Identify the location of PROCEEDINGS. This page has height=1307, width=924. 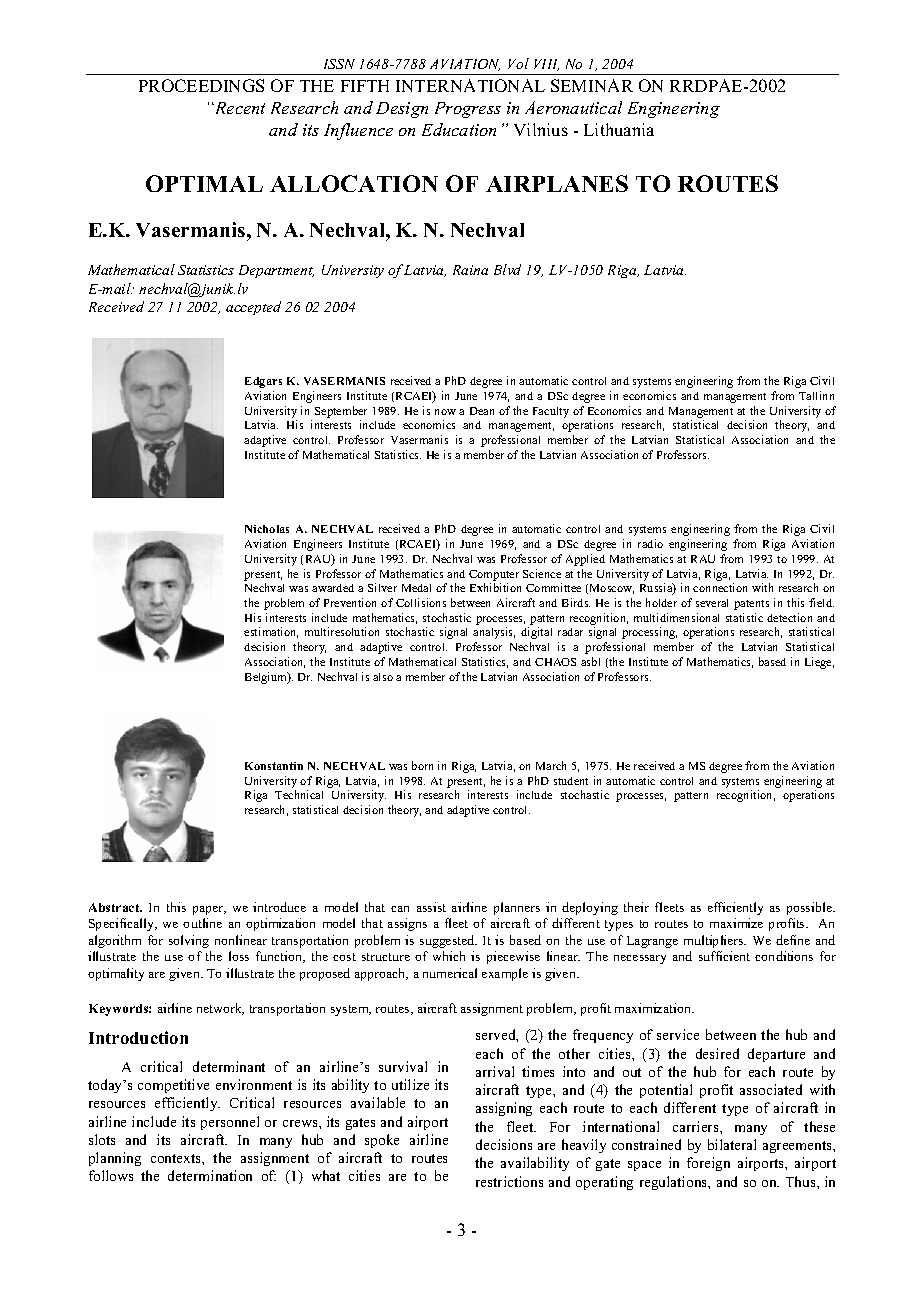
(201, 85).
